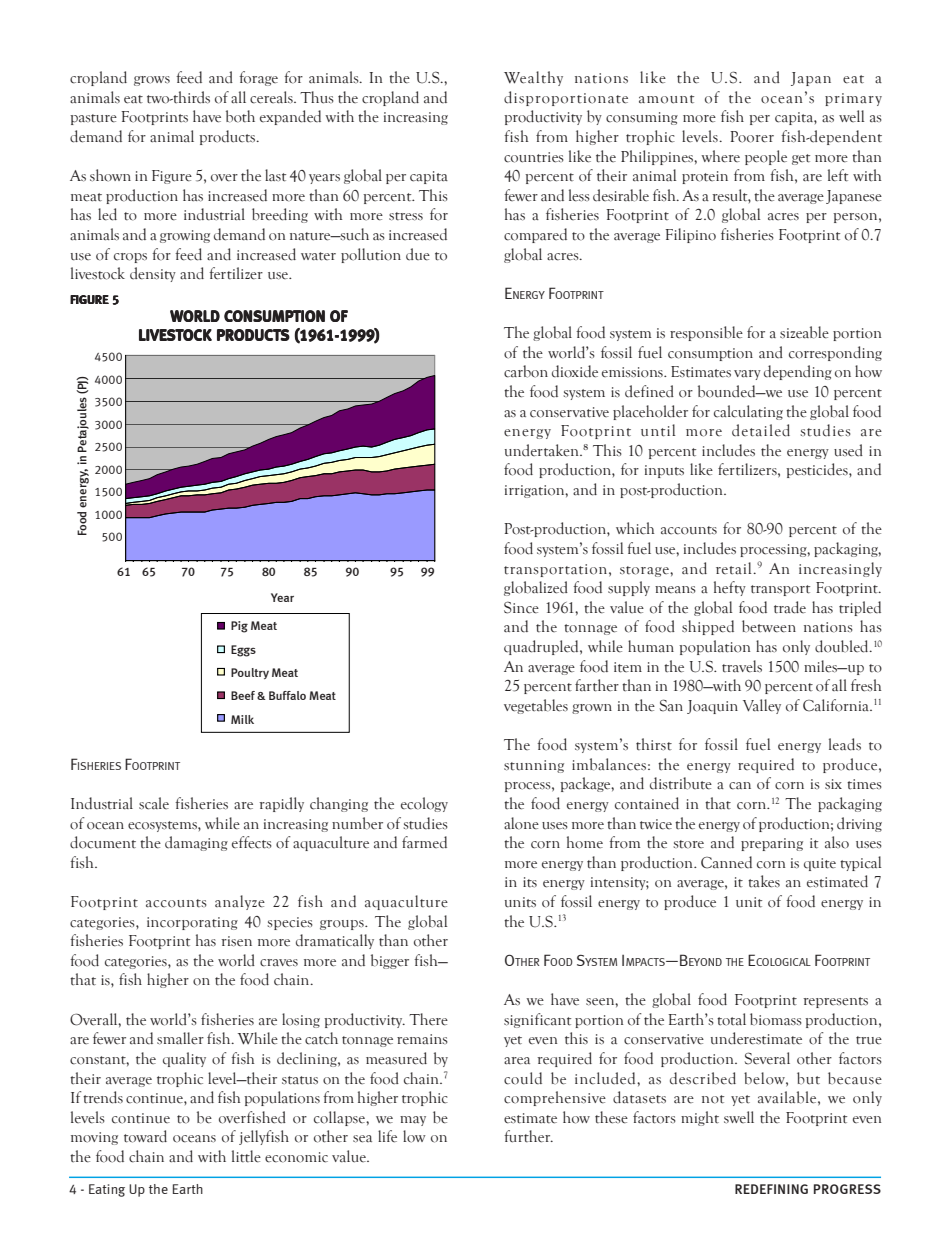 The width and height of the page is (952, 1233). Describe the element at coordinates (798, 372) in the page. I see `depending` at that location.
